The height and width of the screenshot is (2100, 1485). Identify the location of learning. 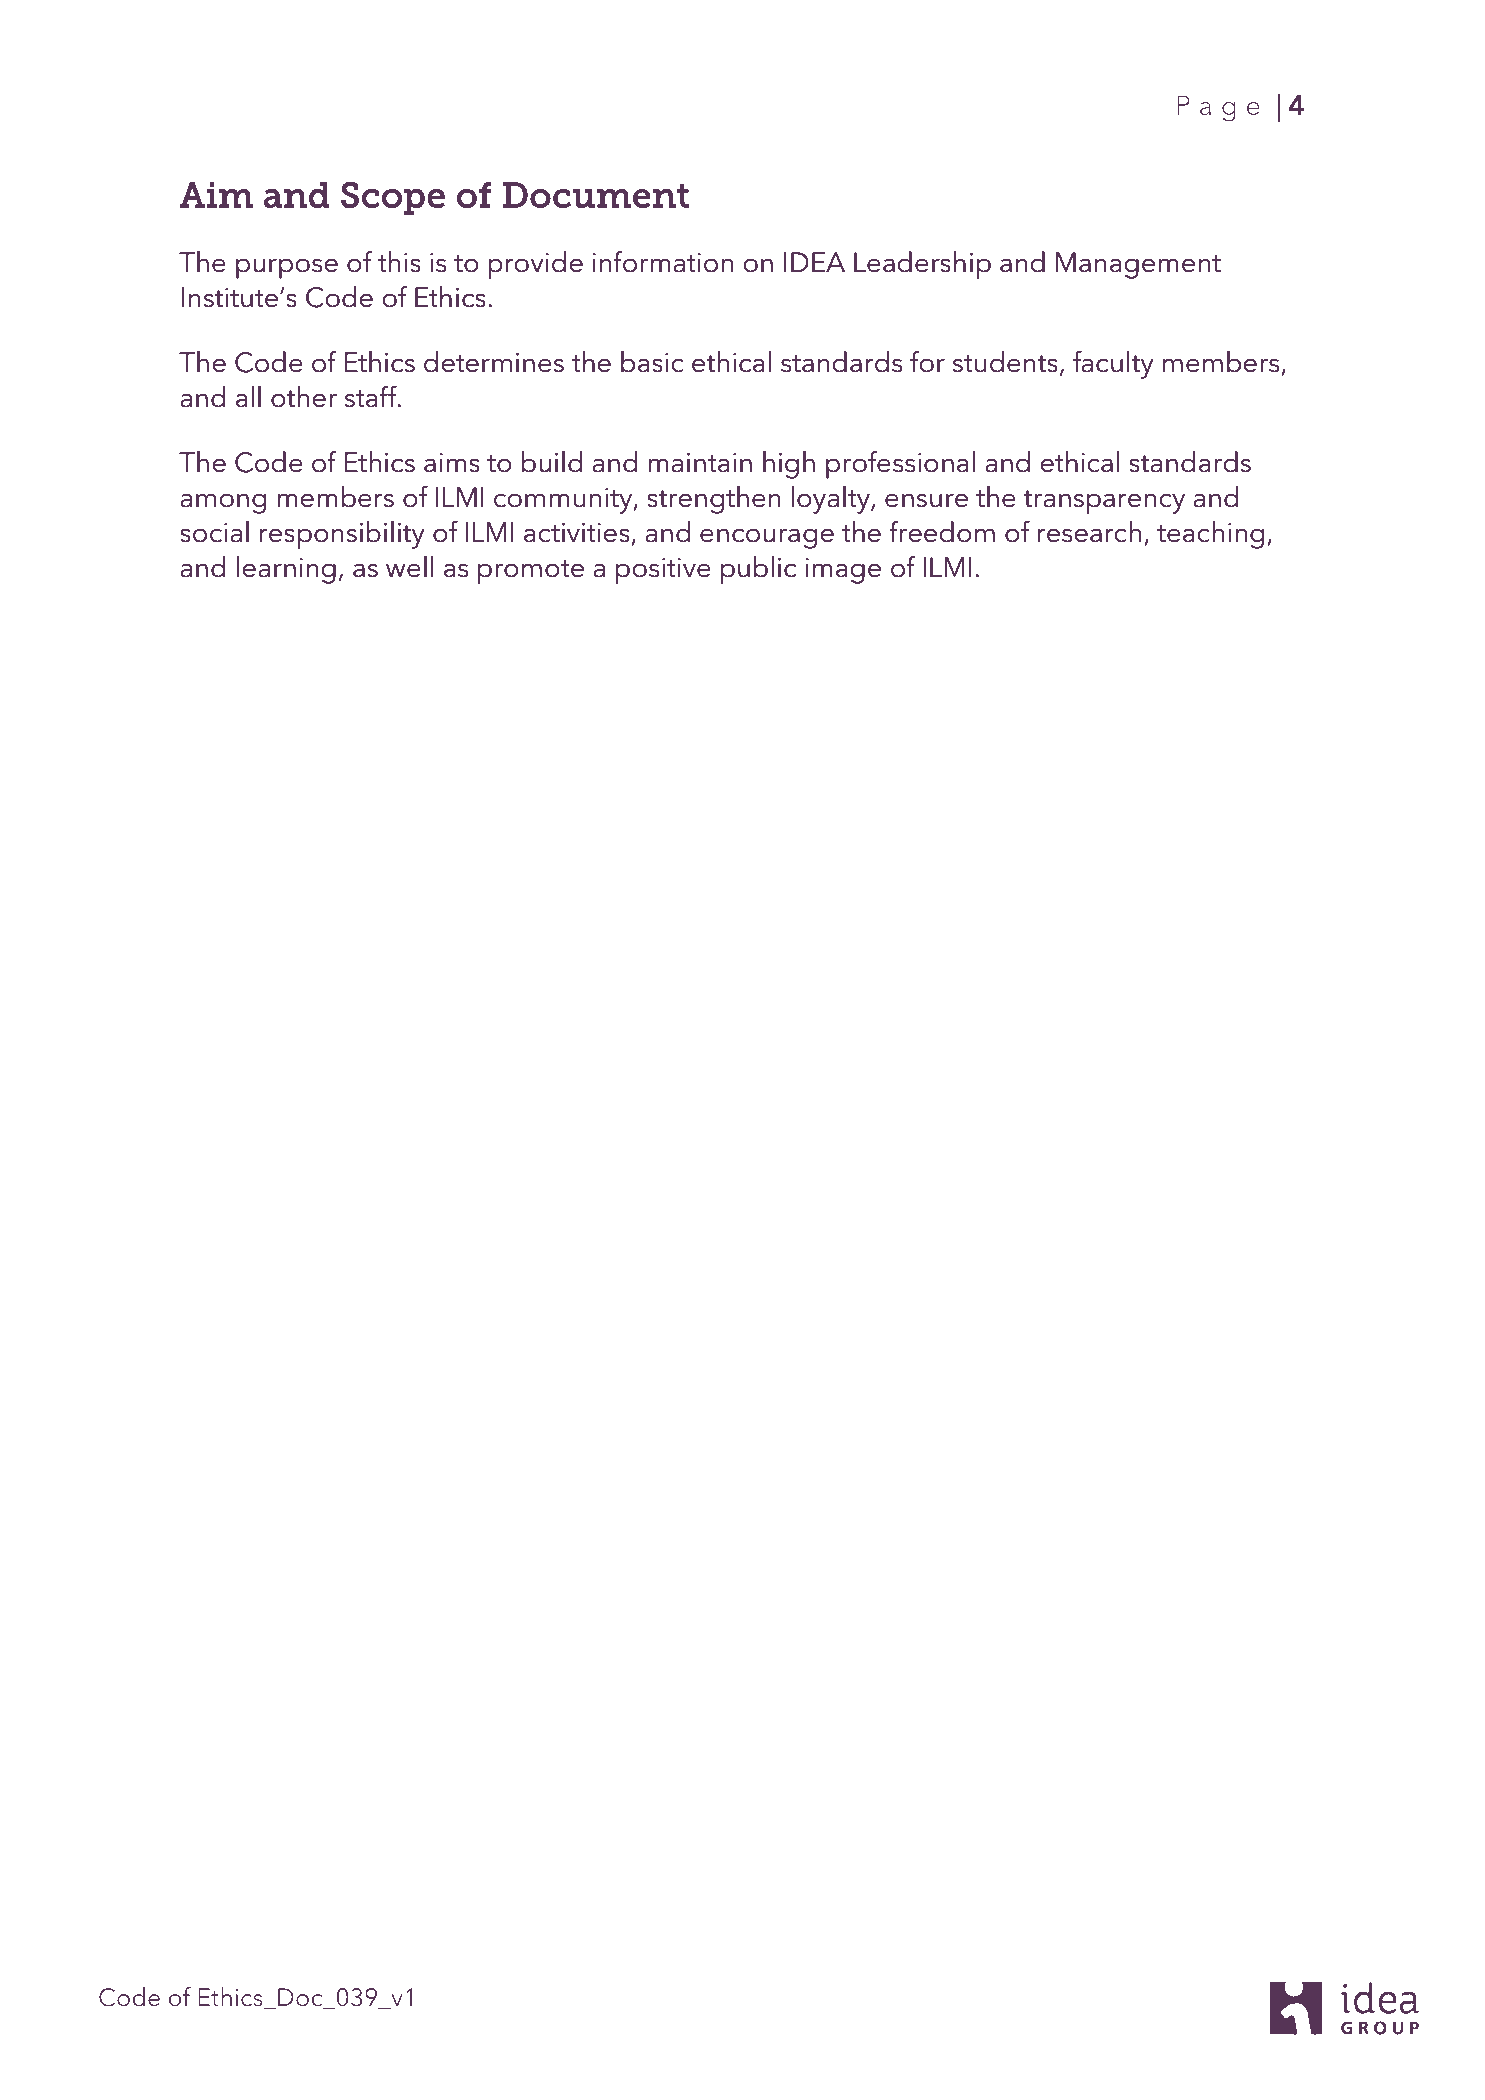
(286, 570).
